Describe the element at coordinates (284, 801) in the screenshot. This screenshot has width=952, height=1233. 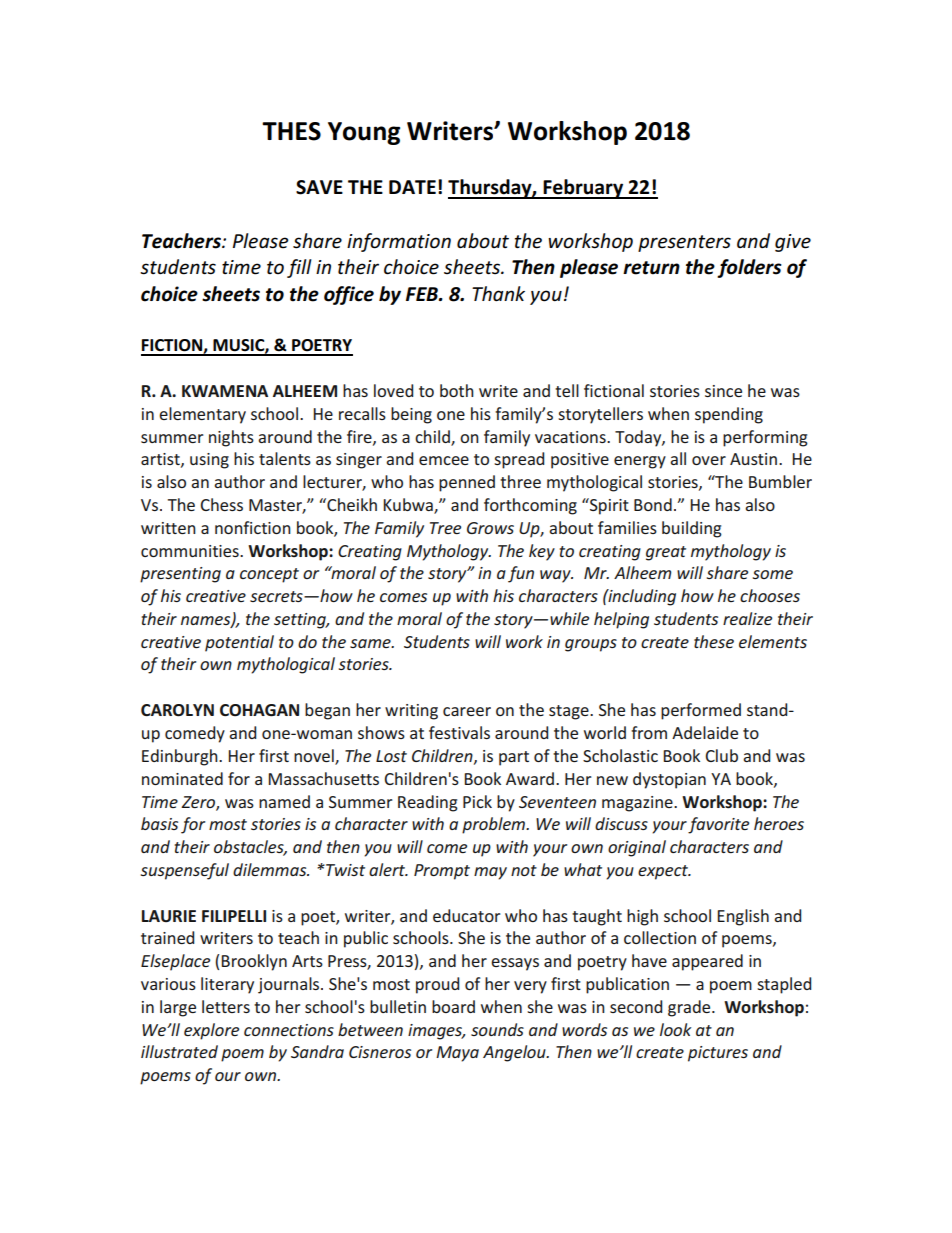
I see `named` at that location.
